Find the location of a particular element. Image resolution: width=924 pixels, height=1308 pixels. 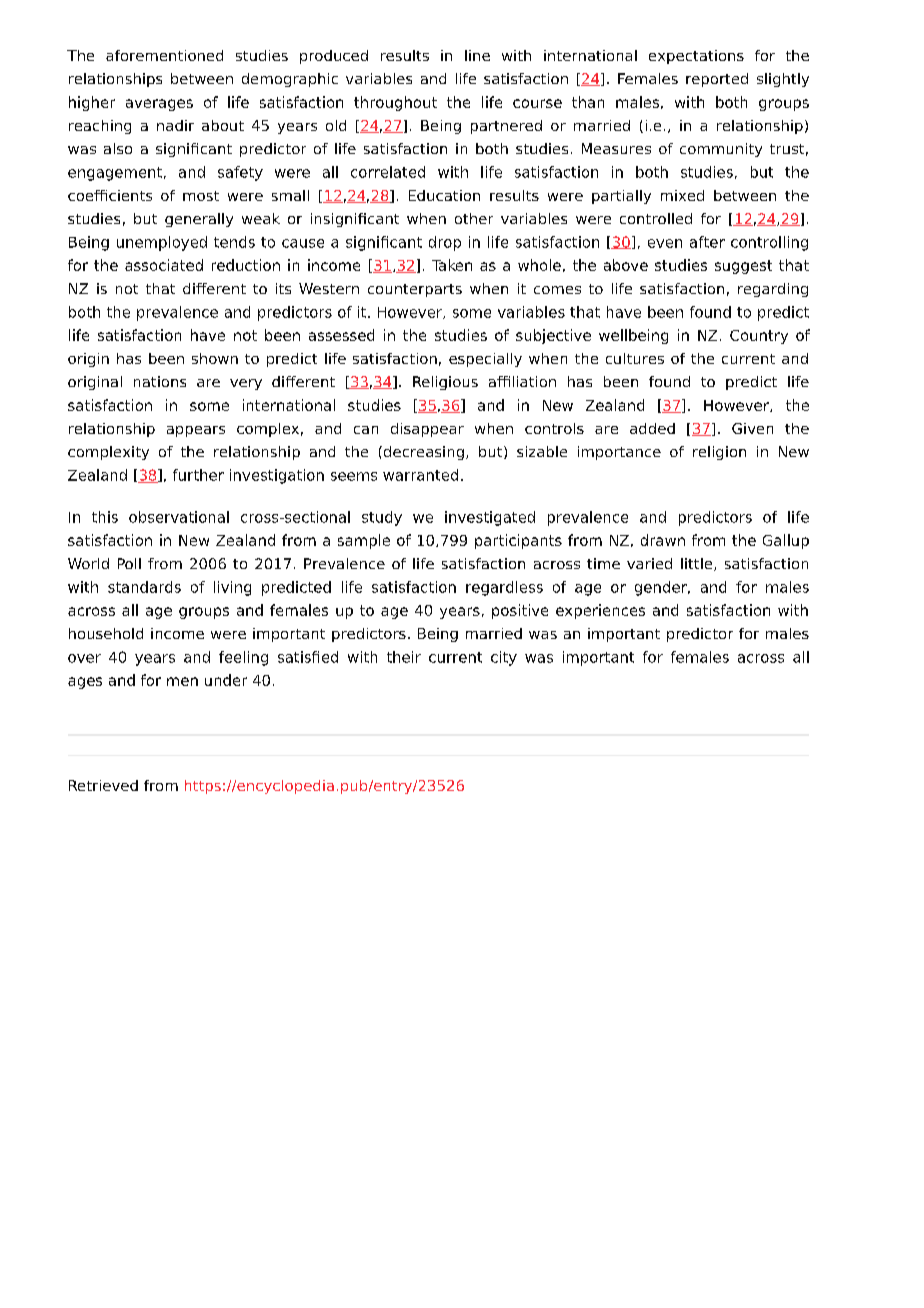

reported is located at coordinates (717, 80).
